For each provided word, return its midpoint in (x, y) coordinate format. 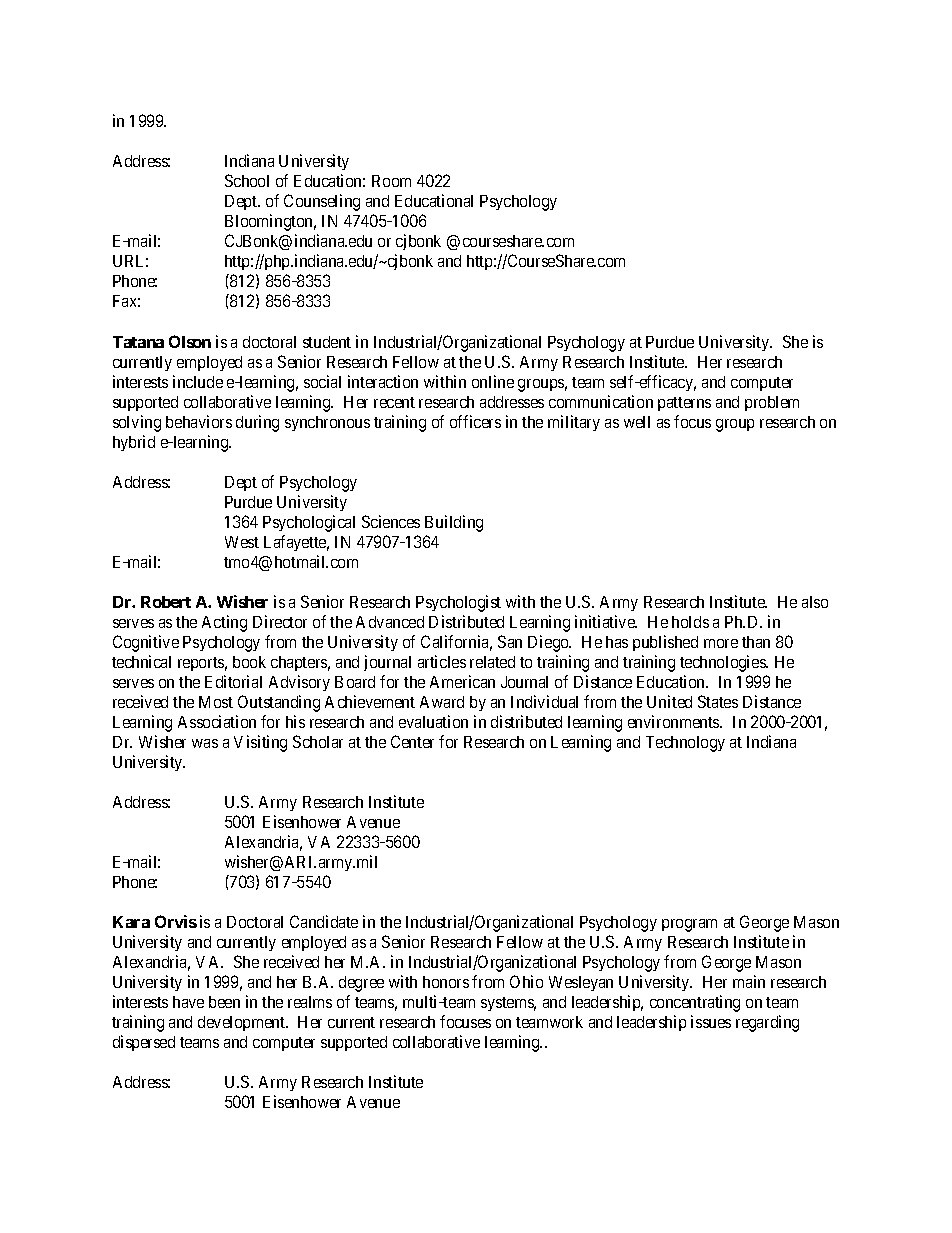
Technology (685, 744)
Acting (224, 623)
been (224, 1002)
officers (475, 421)
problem (772, 403)
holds (690, 622)
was (205, 743)
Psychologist (458, 603)
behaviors (199, 421)
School (247, 180)
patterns (684, 404)
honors (446, 982)
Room (391, 181)
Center (412, 741)
